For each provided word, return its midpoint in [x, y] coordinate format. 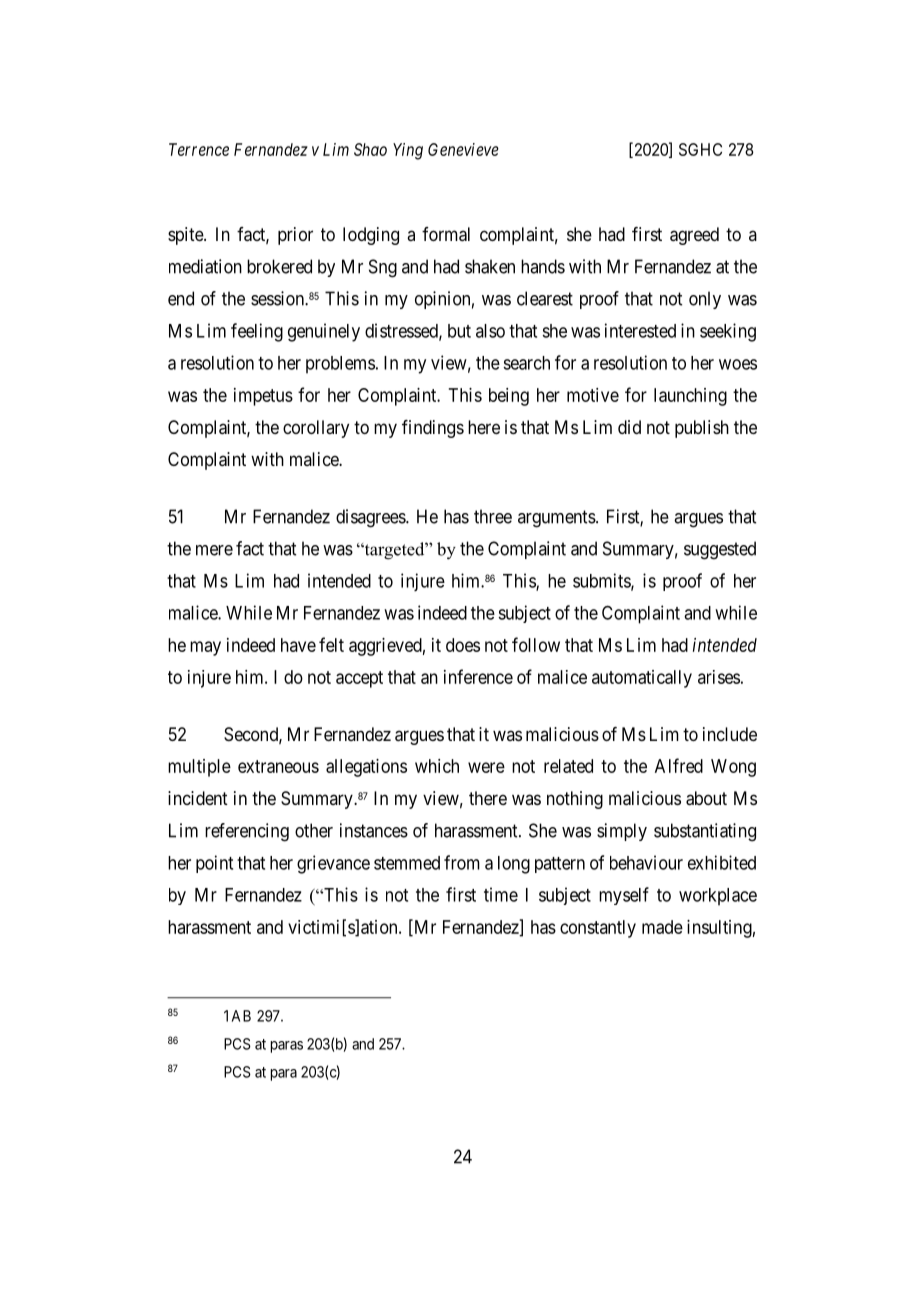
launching [690, 397]
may [205, 648]
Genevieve [463, 149]
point [214, 864]
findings [433, 429]
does [463, 645]
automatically [642, 679]
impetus [263, 397]
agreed [694, 236]
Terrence [199, 149]
